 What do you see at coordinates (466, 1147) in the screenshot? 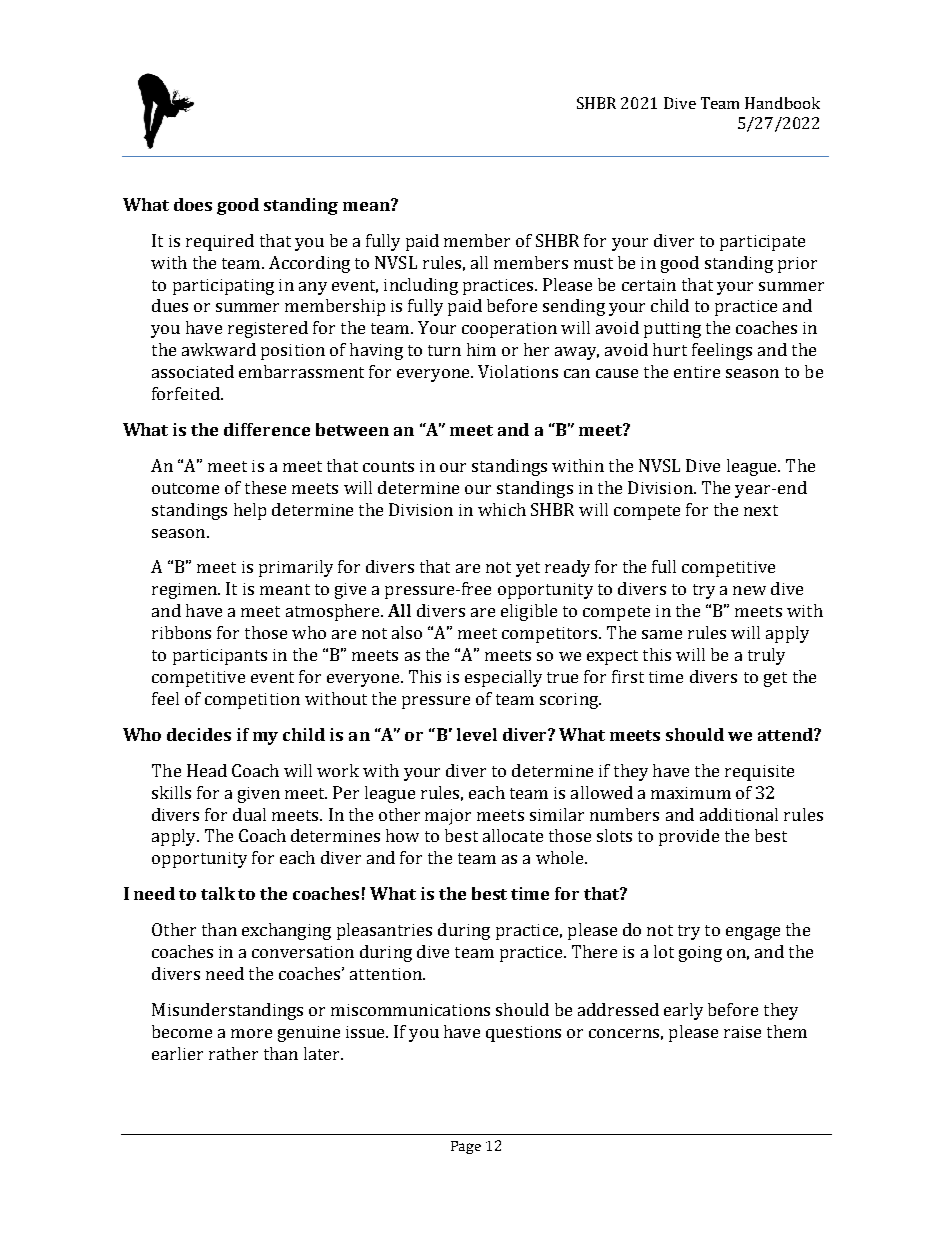
I see `Page` at bounding box center [466, 1147].
